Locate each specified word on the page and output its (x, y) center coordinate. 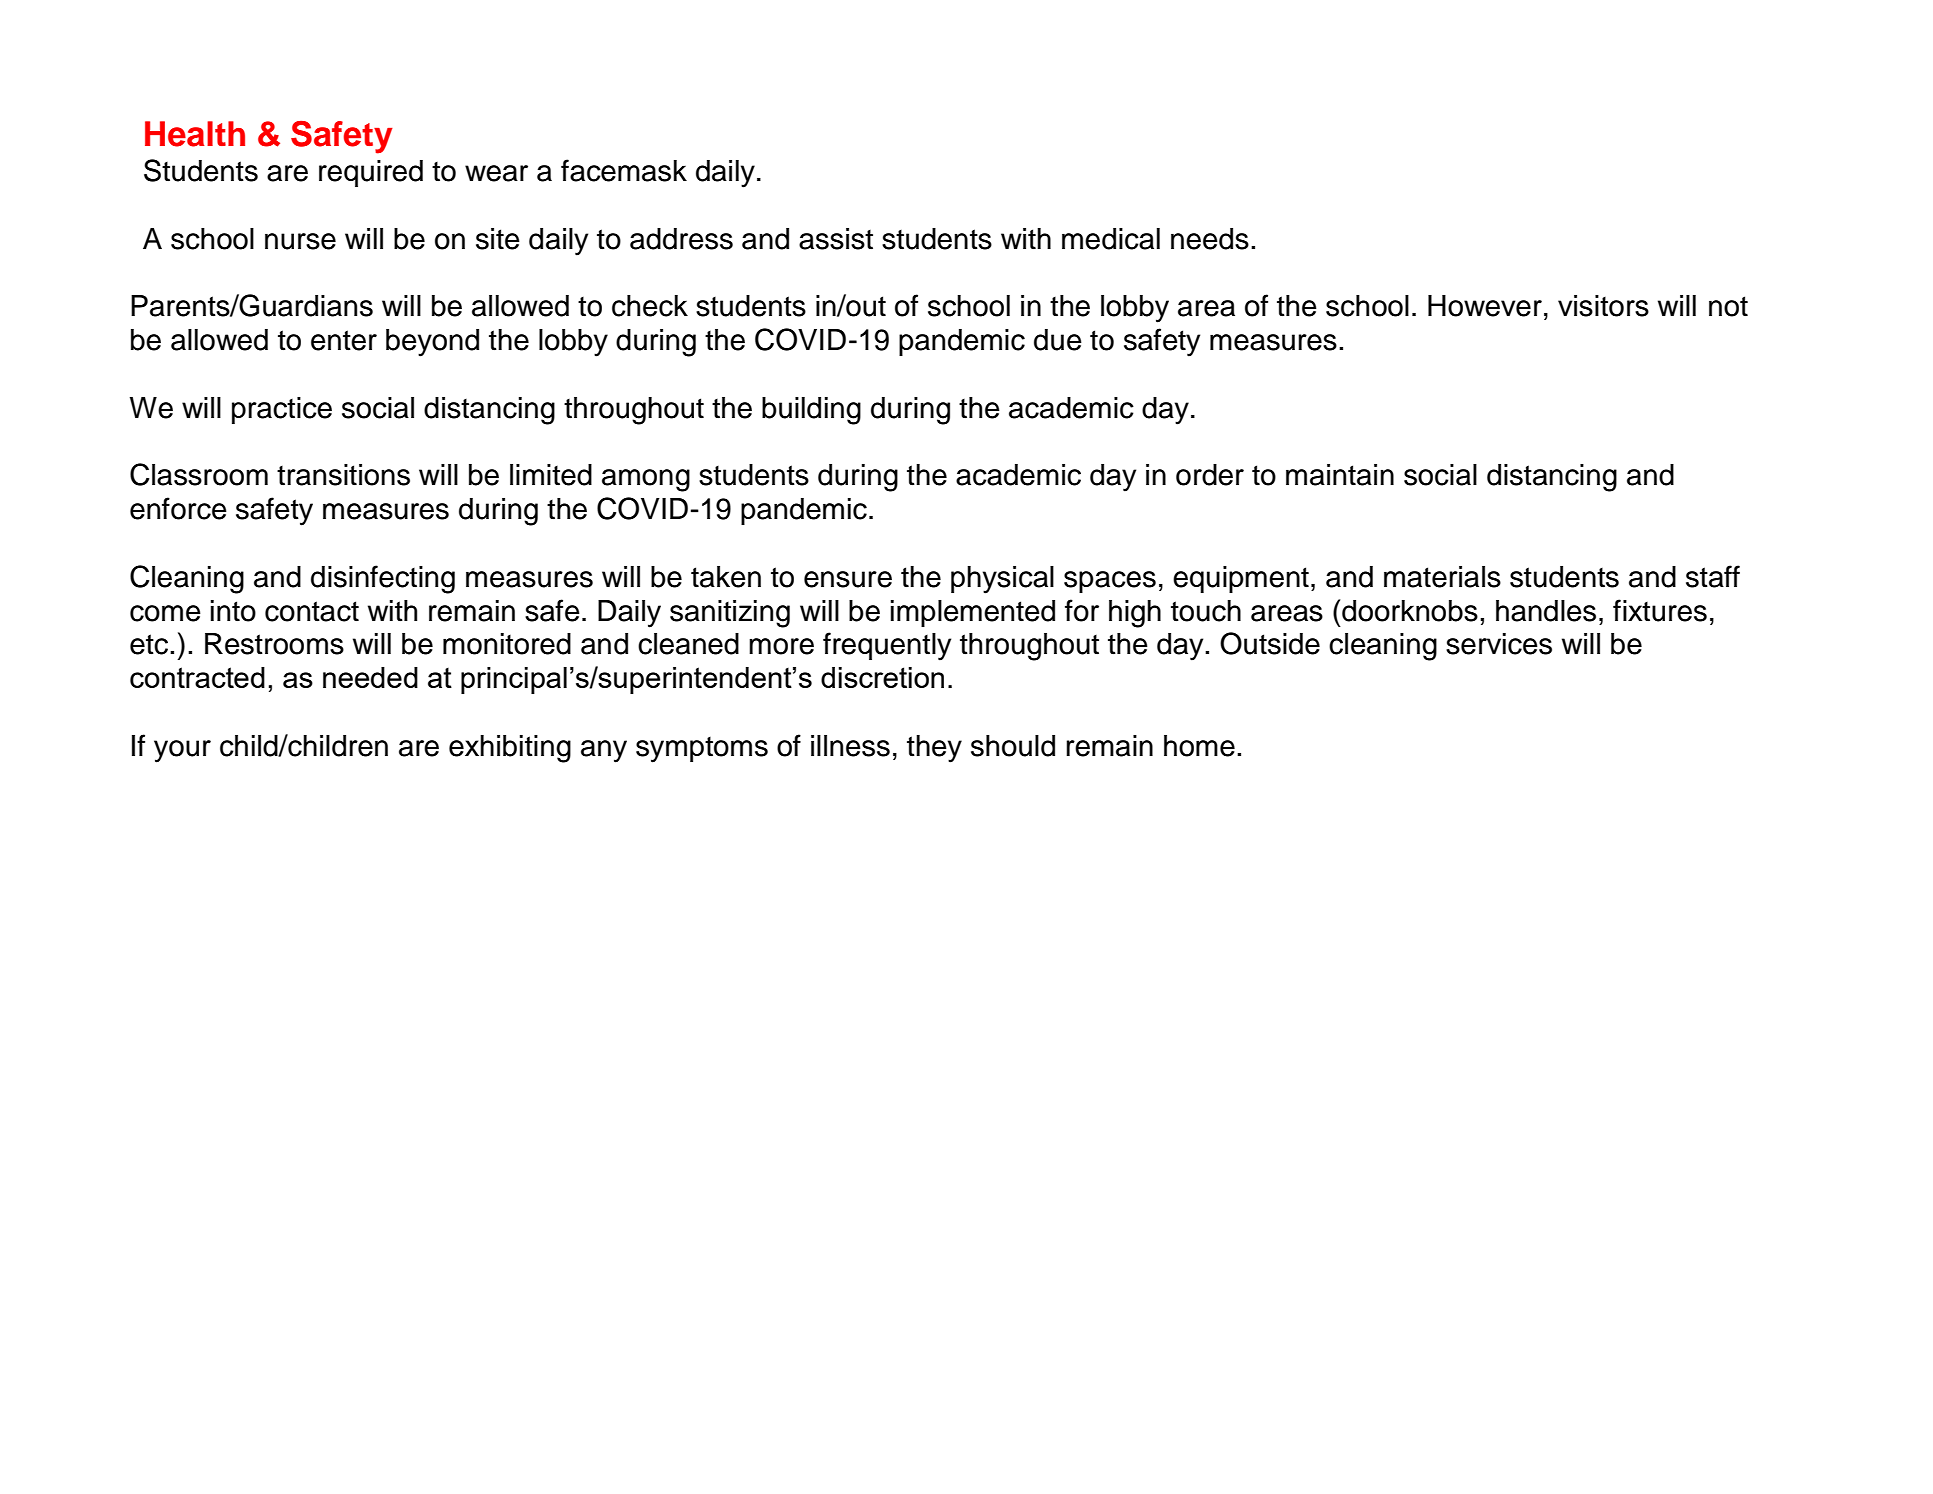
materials (1442, 577)
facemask (624, 170)
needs (1210, 239)
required (371, 173)
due (1058, 340)
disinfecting (383, 579)
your (182, 751)
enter (344, 340)
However (1485, 306)
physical (1002, 580)
